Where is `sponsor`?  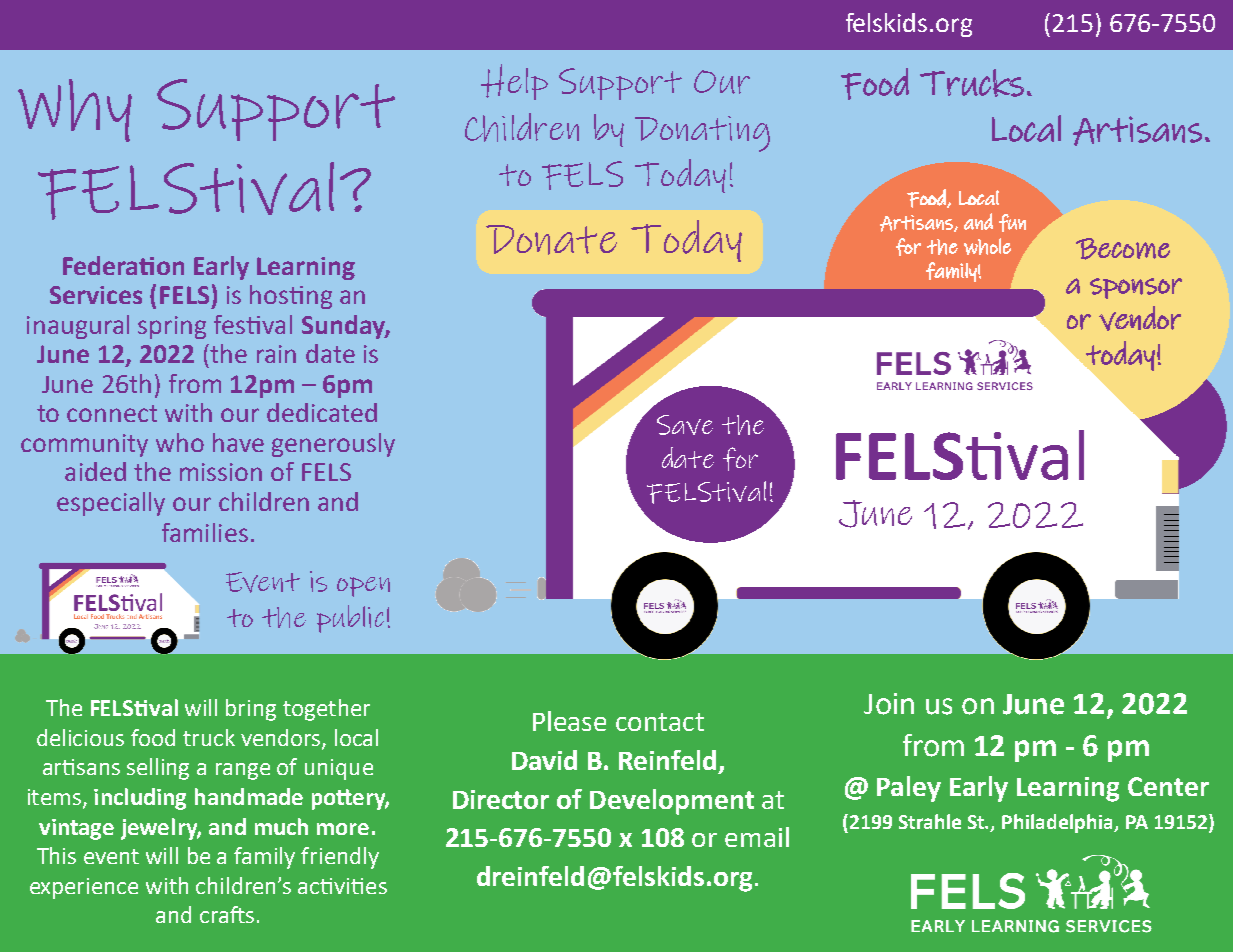
sponsor is located at coordinates (1136, 288).
